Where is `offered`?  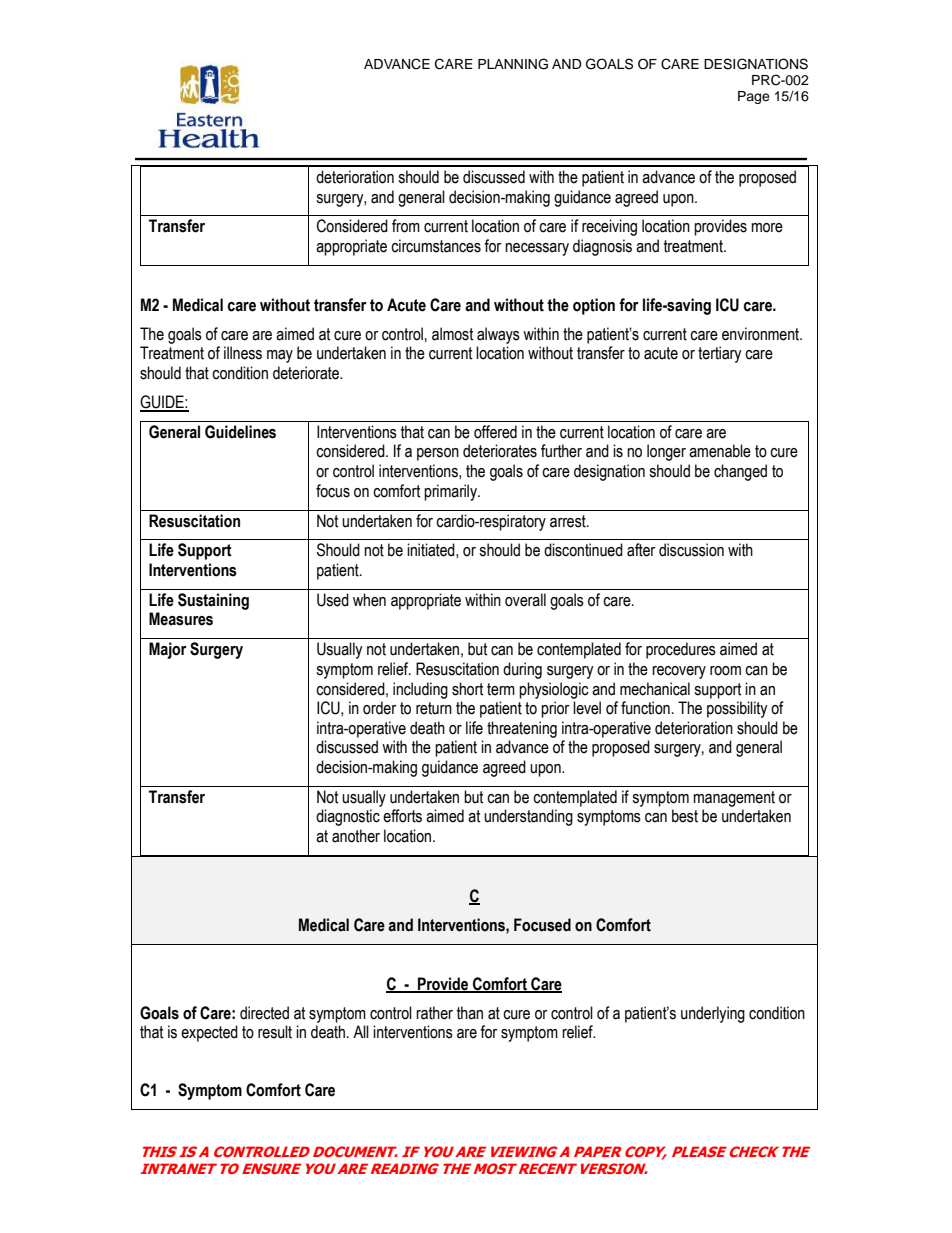 offered is located at coordinates (495, 432).
